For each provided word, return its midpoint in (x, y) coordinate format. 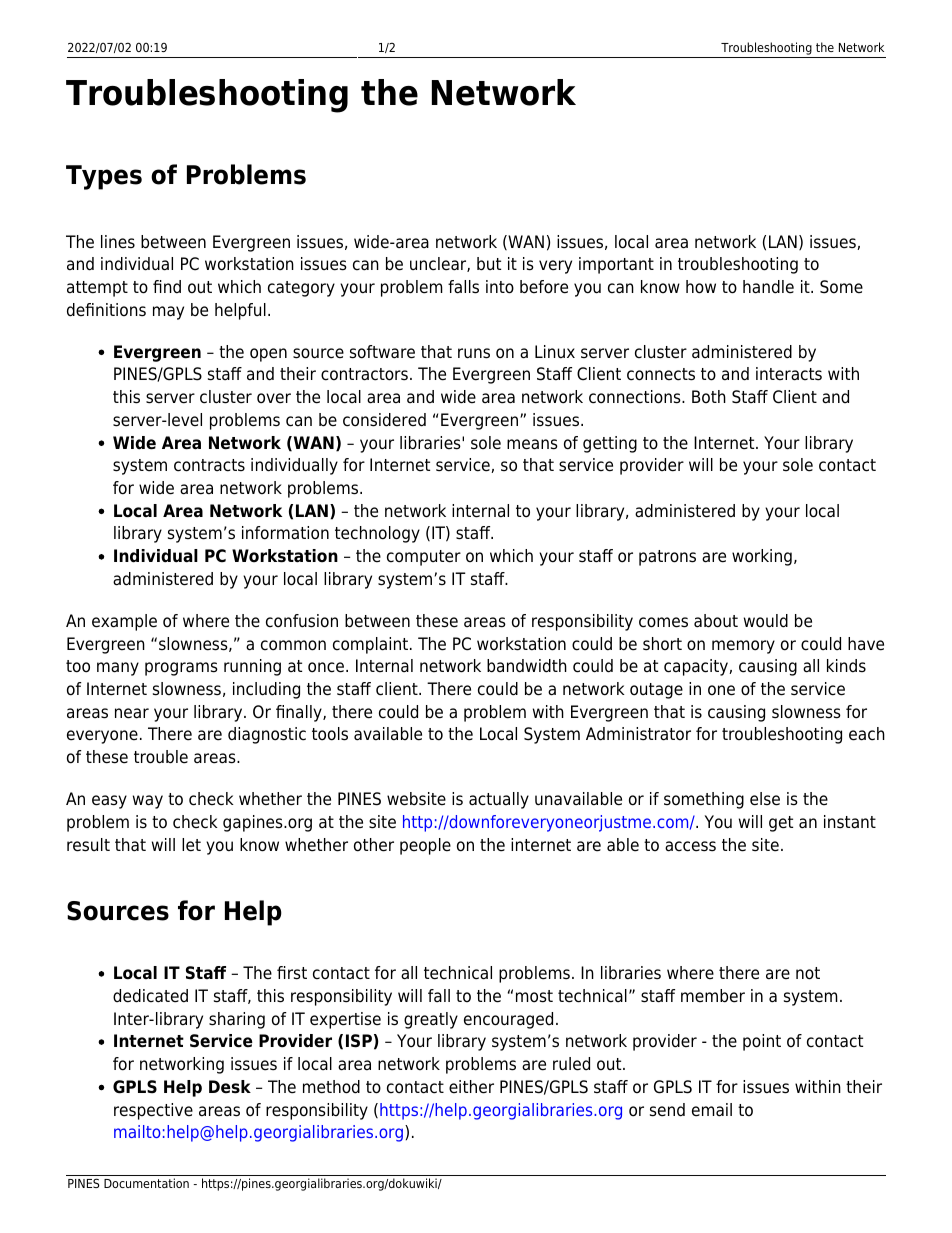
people (425, 846)
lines (118, 242)
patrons (667, 558)
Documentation (146, 1183)
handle (768, 287)
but (489, 264)
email (712, 1110)
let (191, 845)
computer (424, 558)
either (471, 1087)
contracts (209, 465)
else (765, 799)
